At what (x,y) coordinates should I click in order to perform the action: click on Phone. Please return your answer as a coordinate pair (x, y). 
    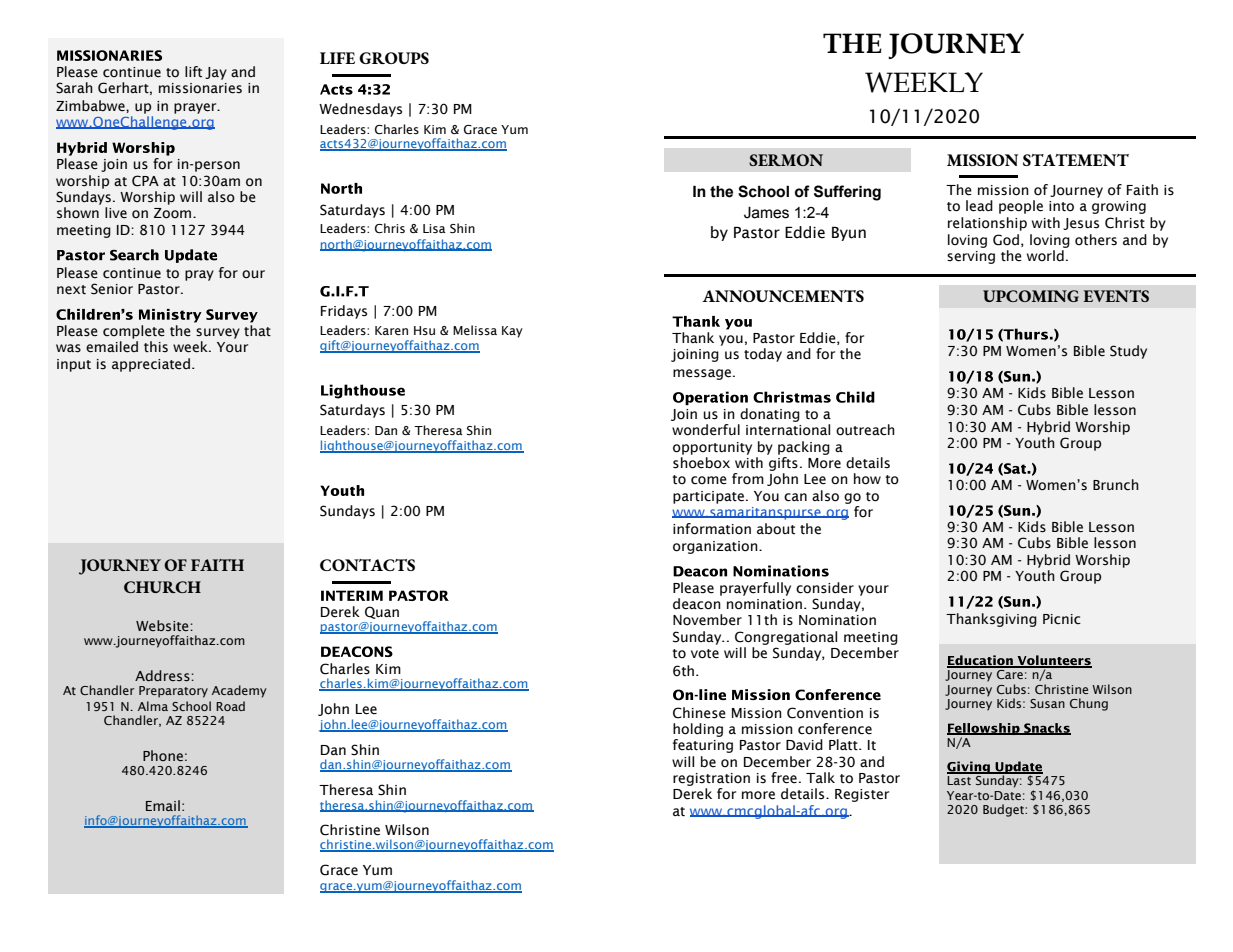
    Looking at the image, I should click on (163, 756).
